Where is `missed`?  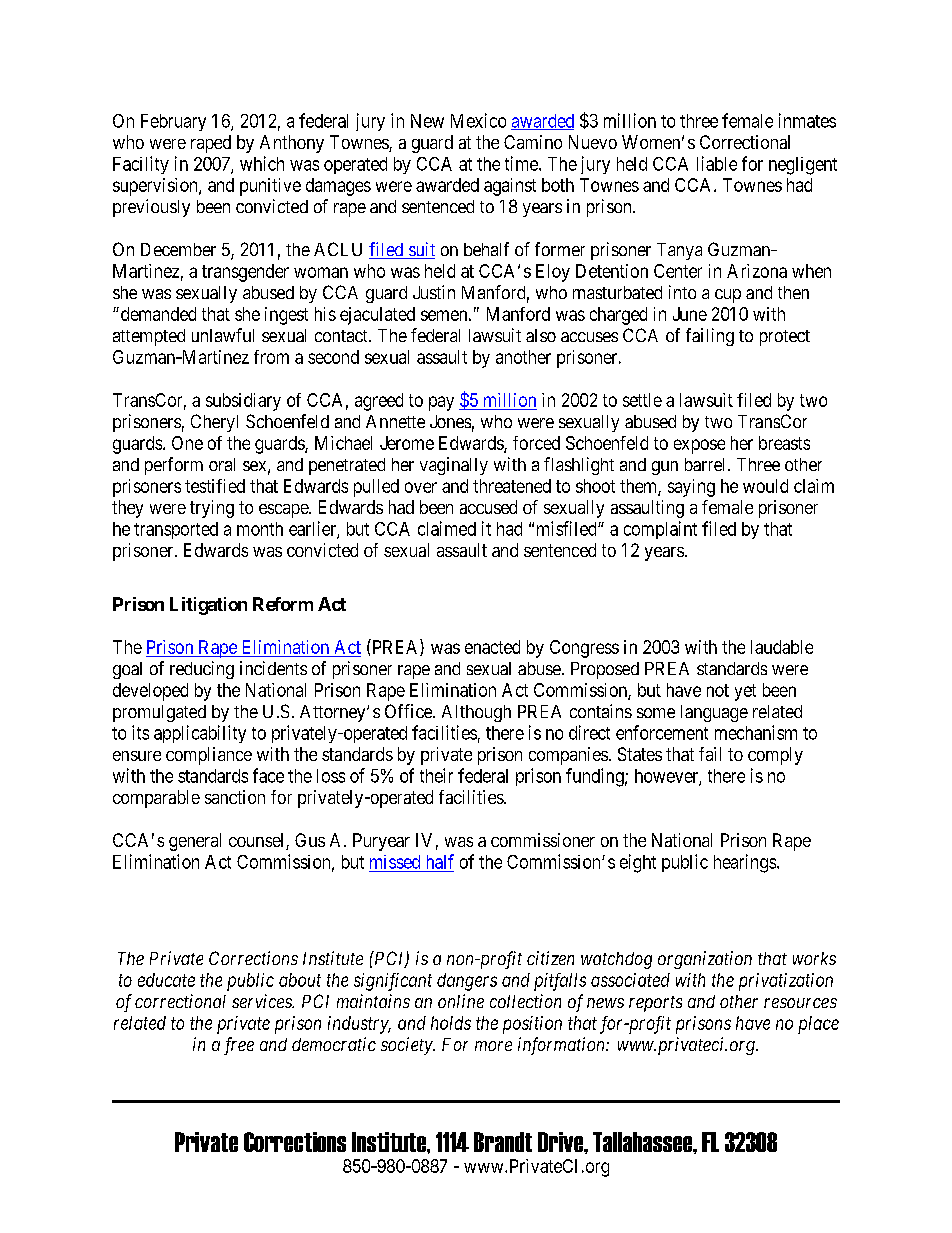
missed is located at coordinates (395, 862).
